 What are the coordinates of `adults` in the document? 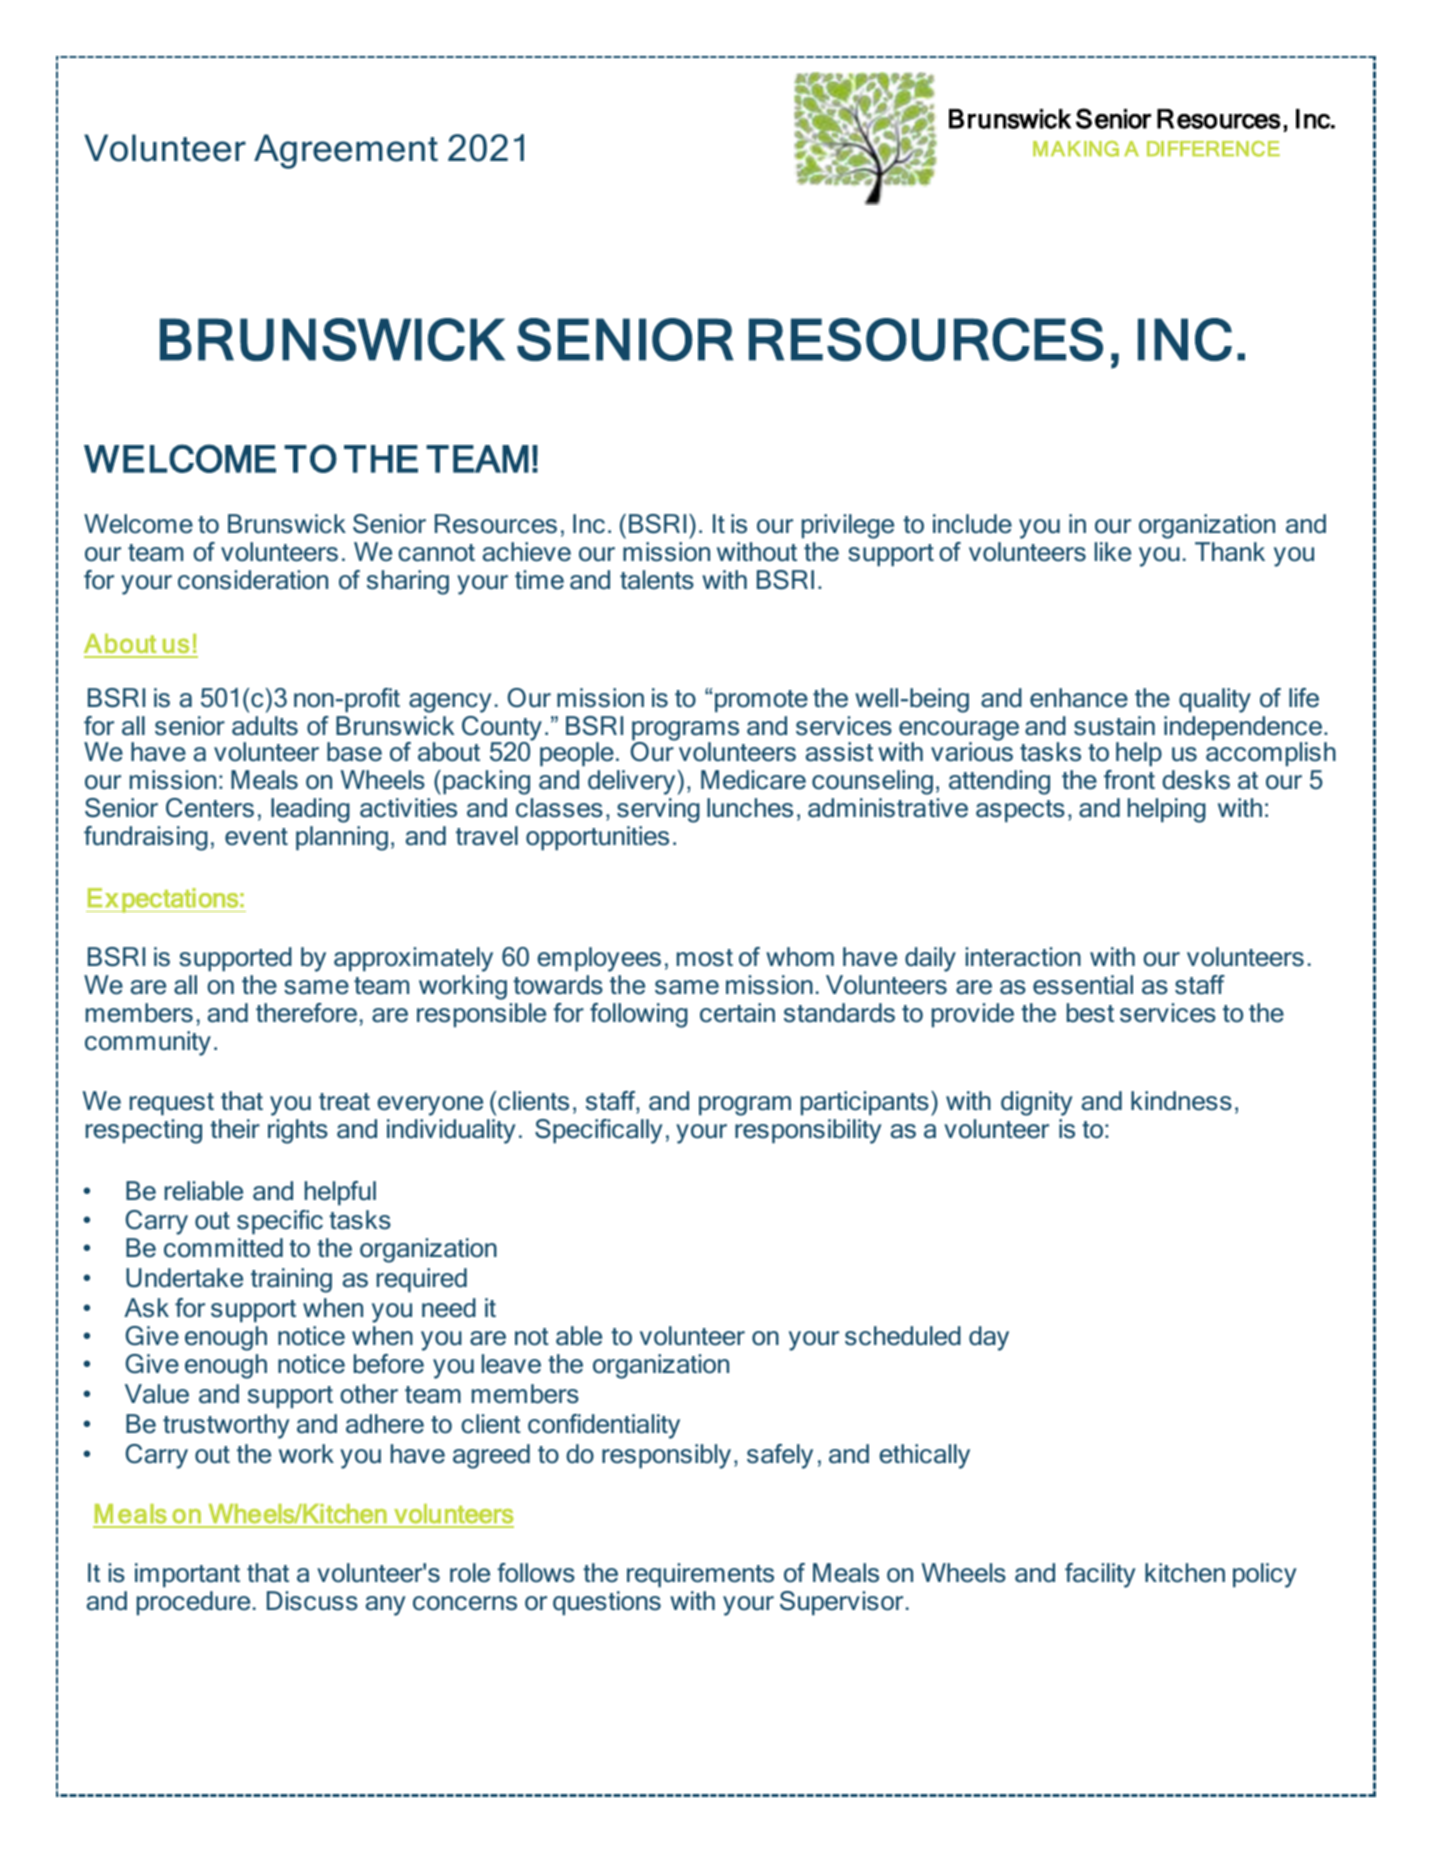 It's located at (265, 726).
